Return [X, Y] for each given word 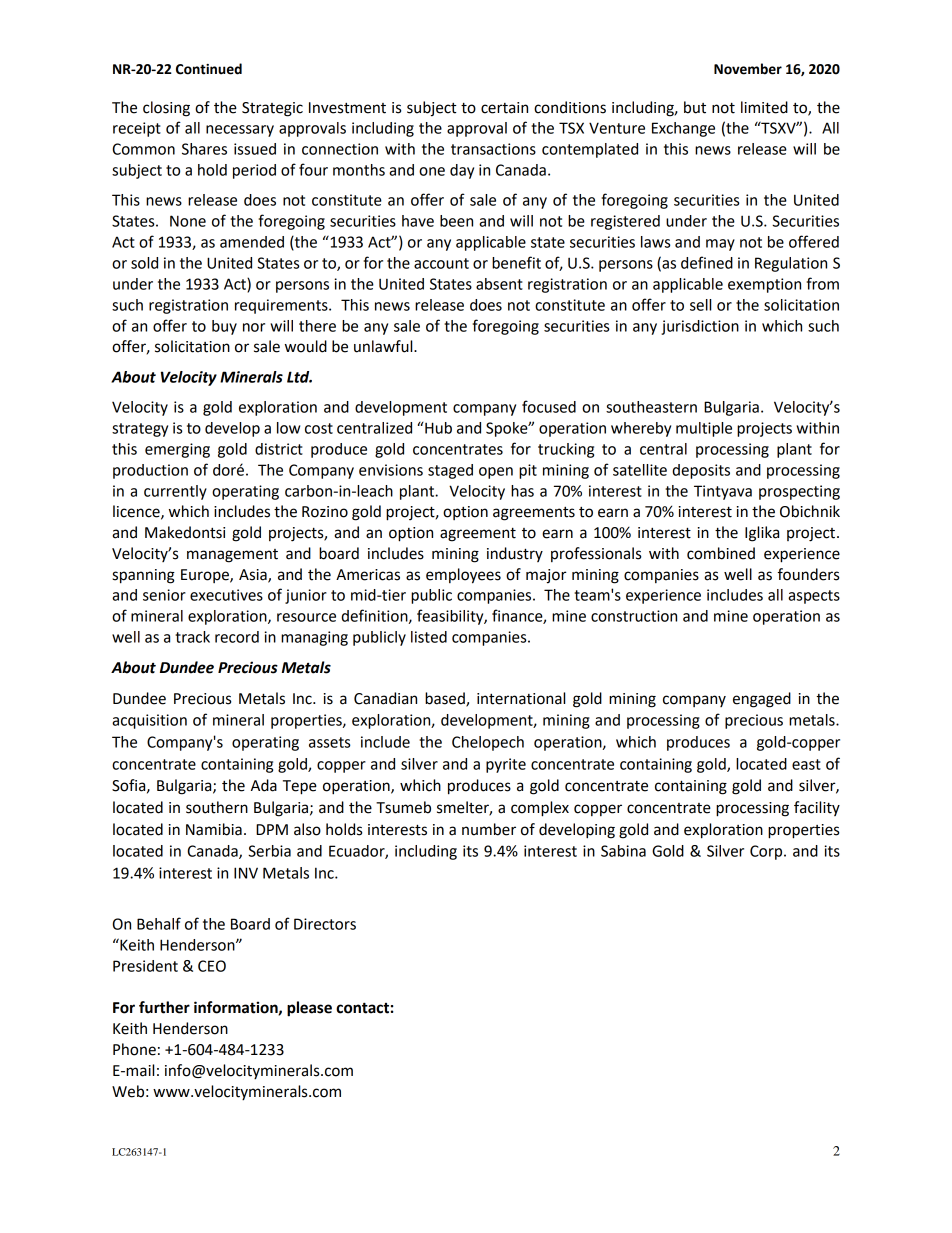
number [489, 829]
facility [817, 808]
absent [499, 284]
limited [764, 107]
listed [429, 637]
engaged [762, 700]
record [237, 637]
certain [504, 108]
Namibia [214, 829]
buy [224, 327]
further [164, 1007]
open [496, 473]
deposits [701, 471]
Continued [209, 69]
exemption [764, 285]
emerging [177, 450]
